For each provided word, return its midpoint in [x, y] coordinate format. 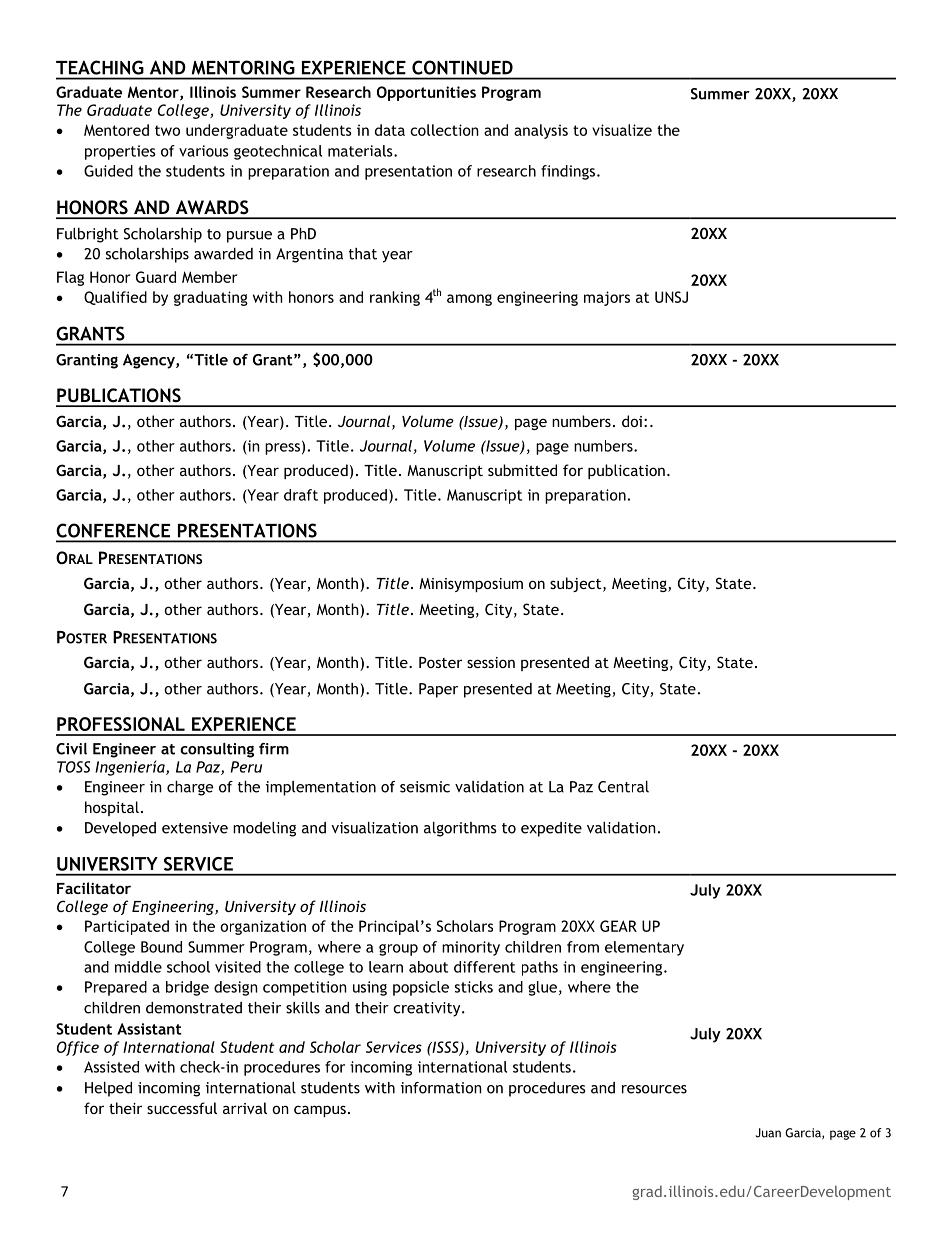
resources [654, 1089]
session [491, 662]
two [167, 130]
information [441, 1088]
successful [182, 1108]
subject [577, 584]
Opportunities [426, 93]
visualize [622, 130]
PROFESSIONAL [121, 724]
